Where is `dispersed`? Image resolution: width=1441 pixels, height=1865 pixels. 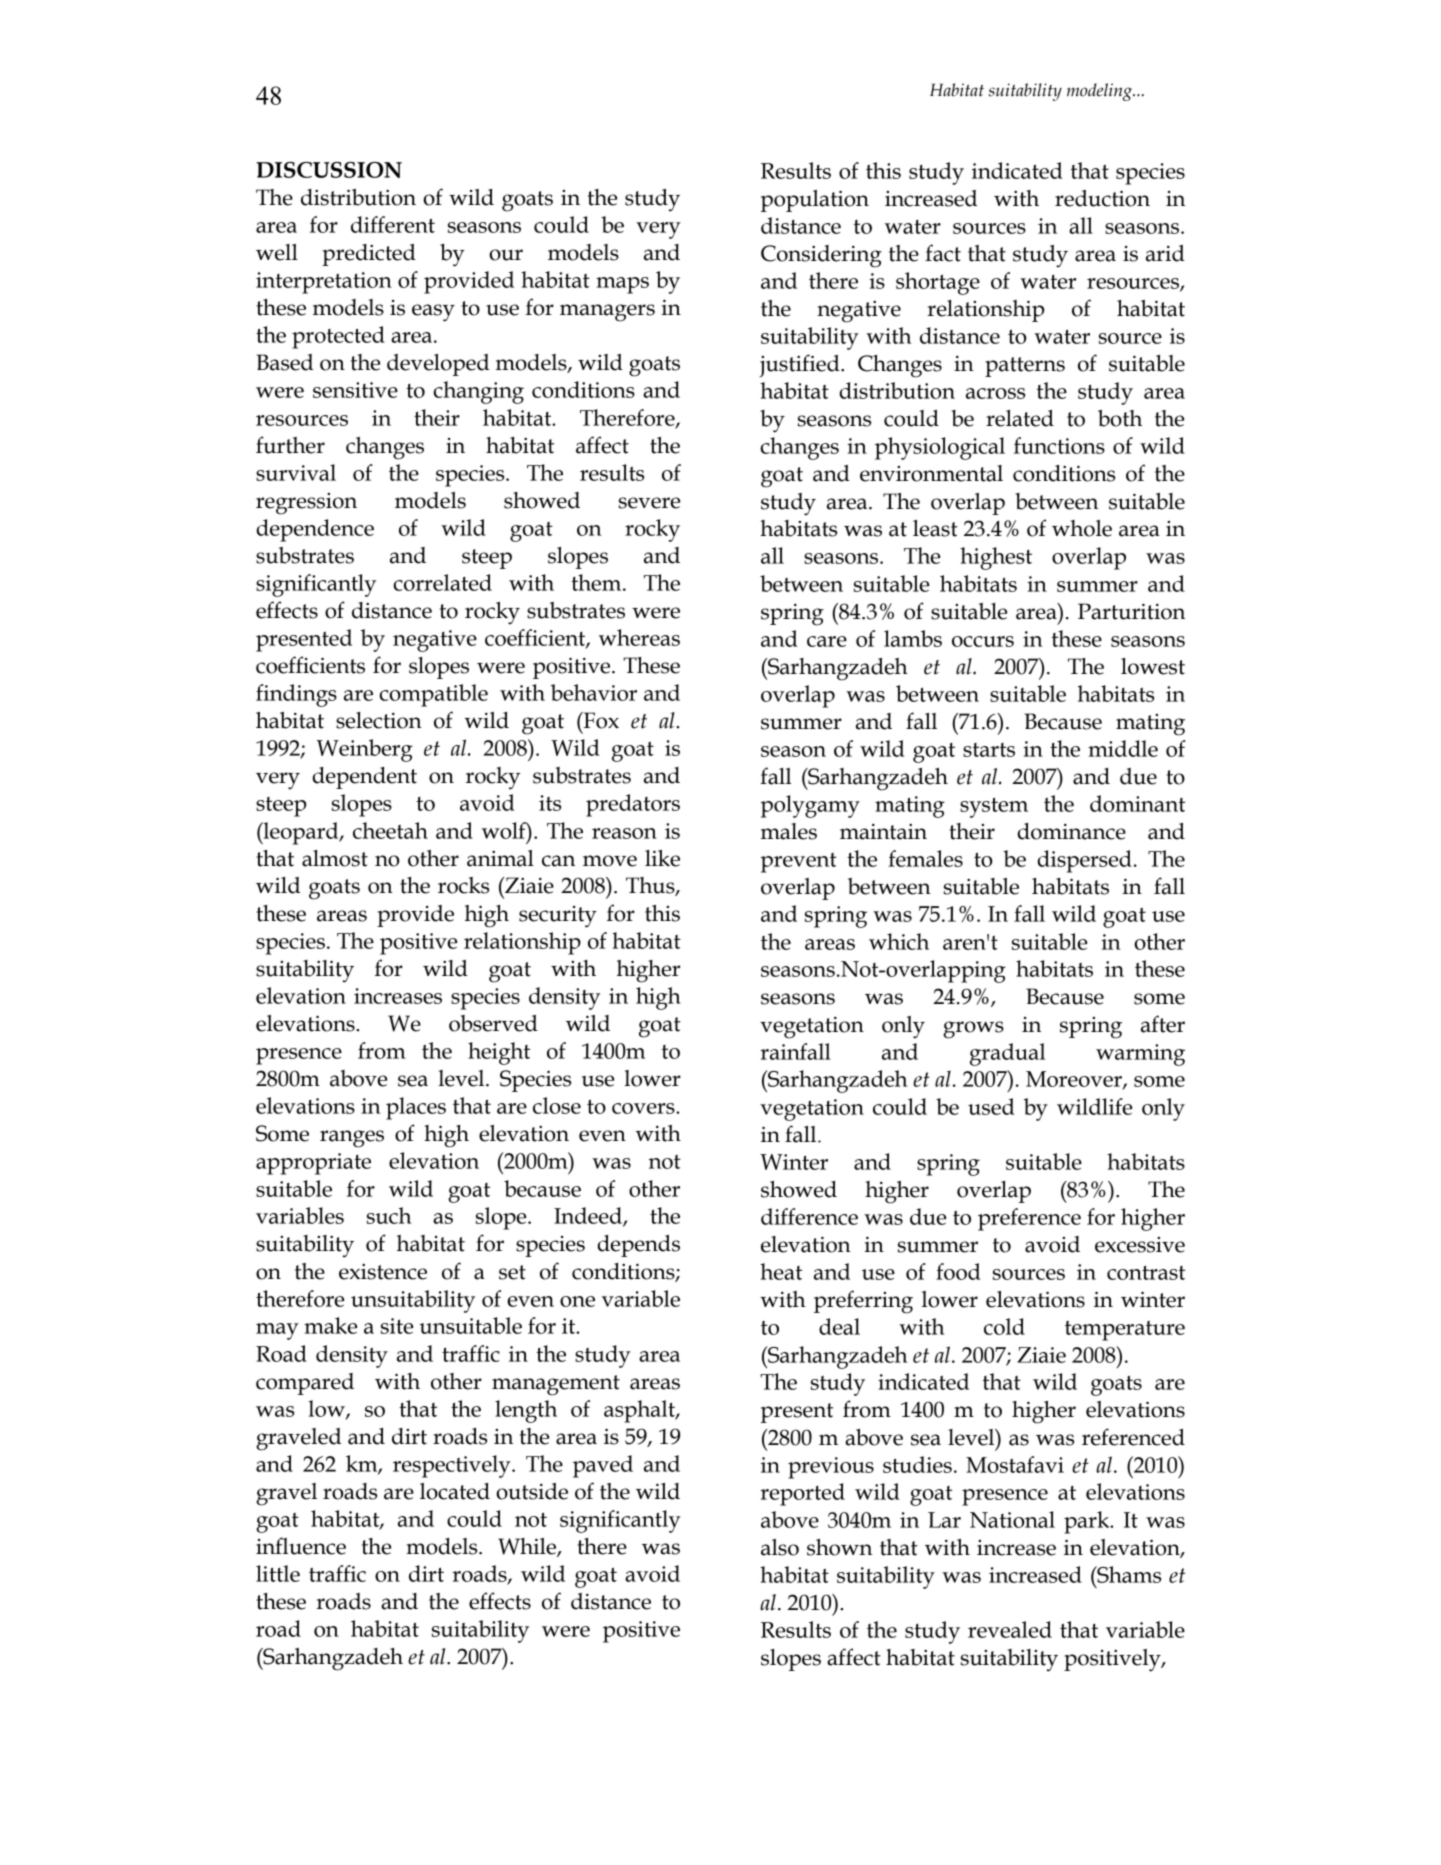 dispersed is located at coordinates (1084, 861).
